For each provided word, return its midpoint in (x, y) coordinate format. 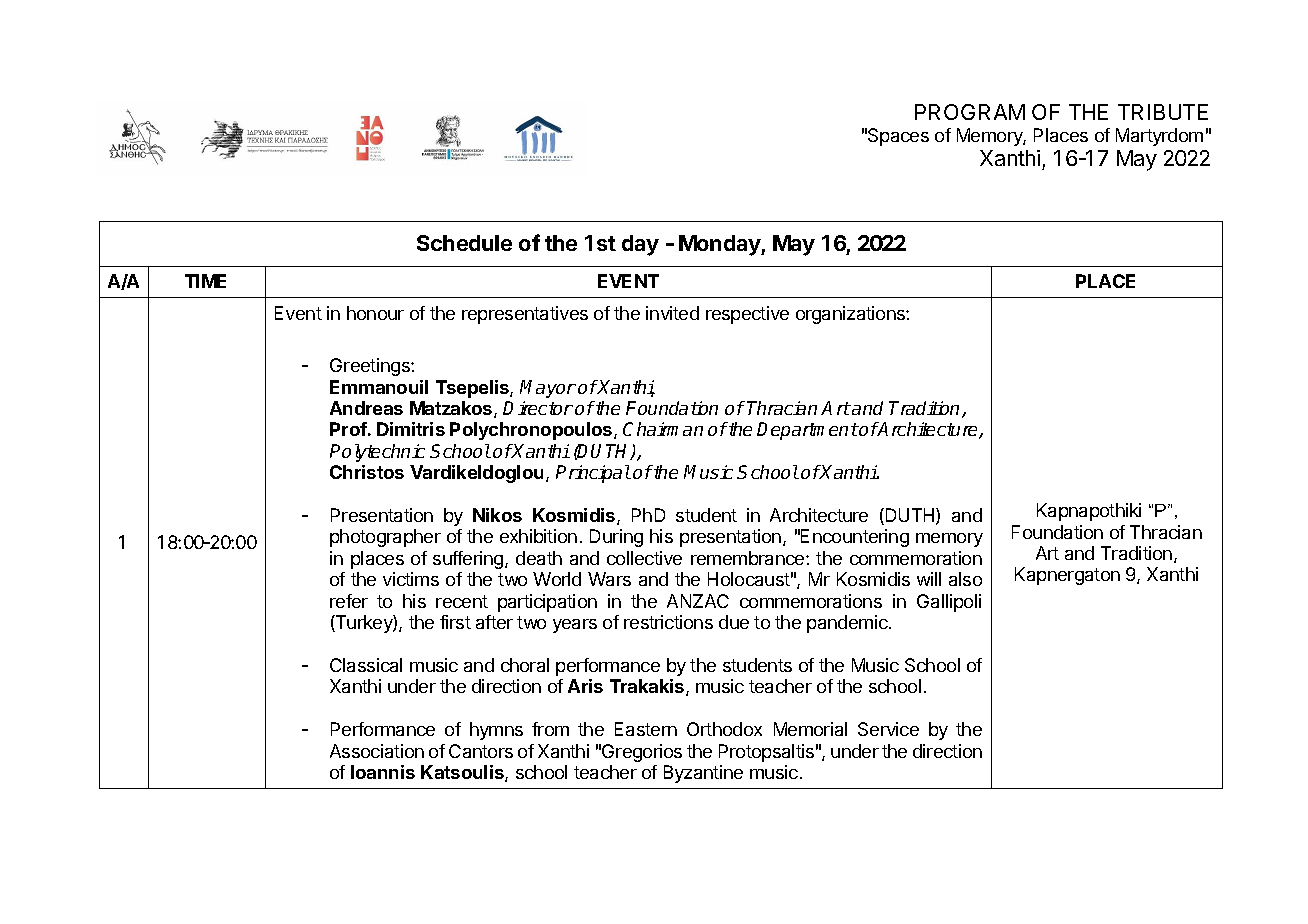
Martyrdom (1159, 137)
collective (644, 558)
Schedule (464, 243)
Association (377, 751)
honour (375, 313)
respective (747, 315)
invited (672, 313)
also (965, 579)
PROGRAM (970, 112)
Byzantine (703, 774)
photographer (385, 538)
